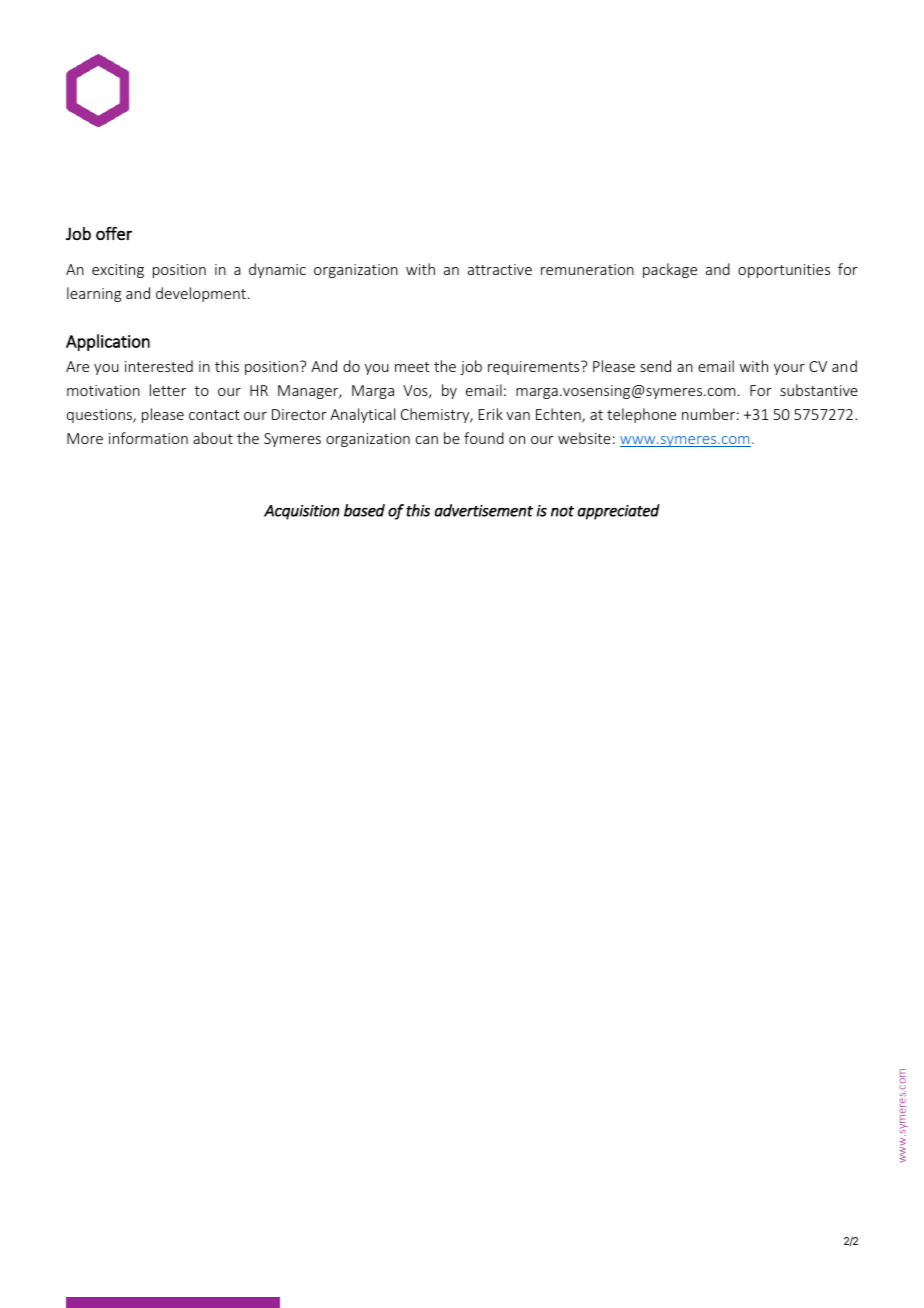 The width and height of the screenshot is (924, 1308). Describe the element at coordinates (159, 366) in the screenshot. I see `interested` at that location.
